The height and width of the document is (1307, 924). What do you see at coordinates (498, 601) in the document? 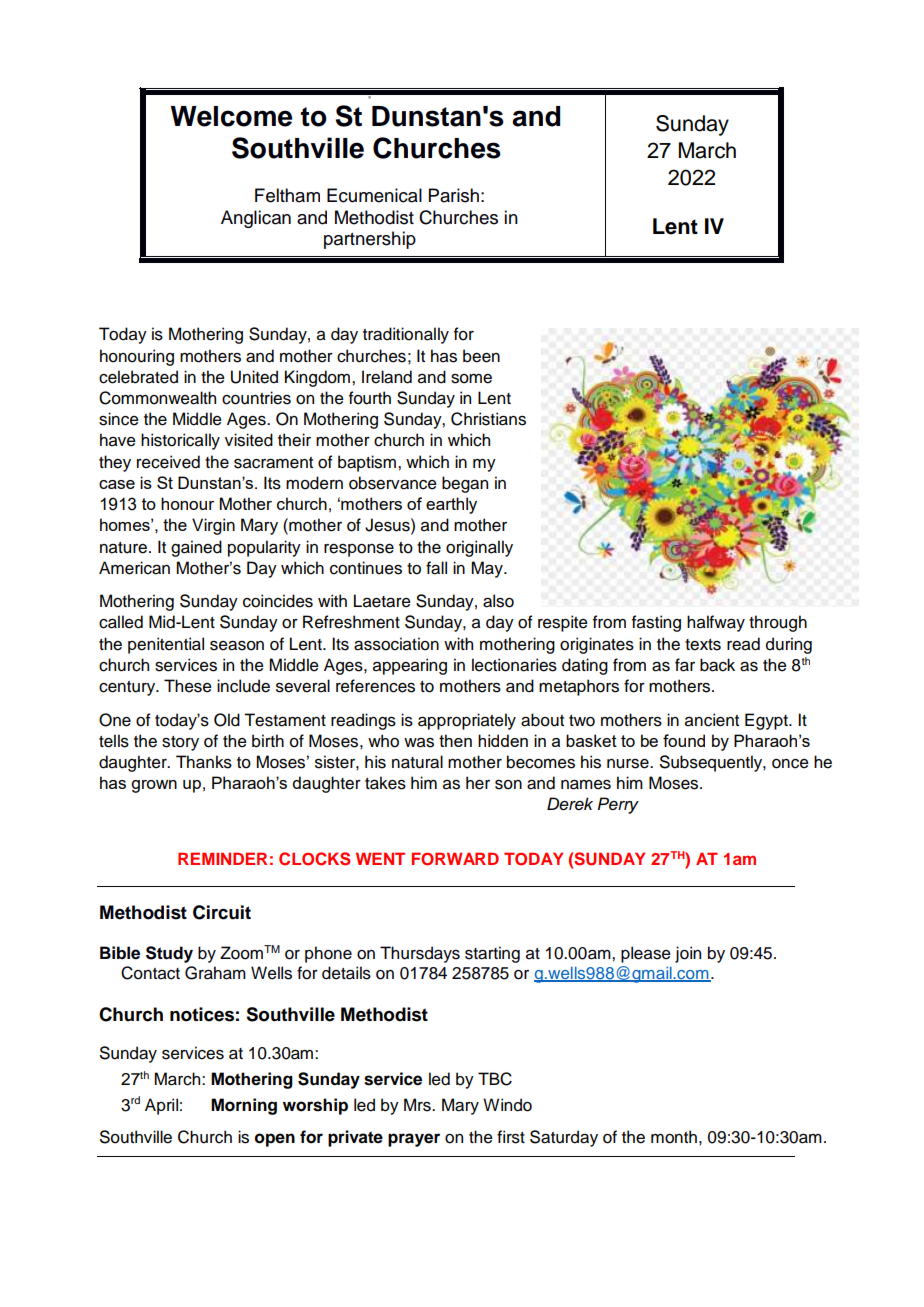
I see `also` at bounding box center [498, 601].
